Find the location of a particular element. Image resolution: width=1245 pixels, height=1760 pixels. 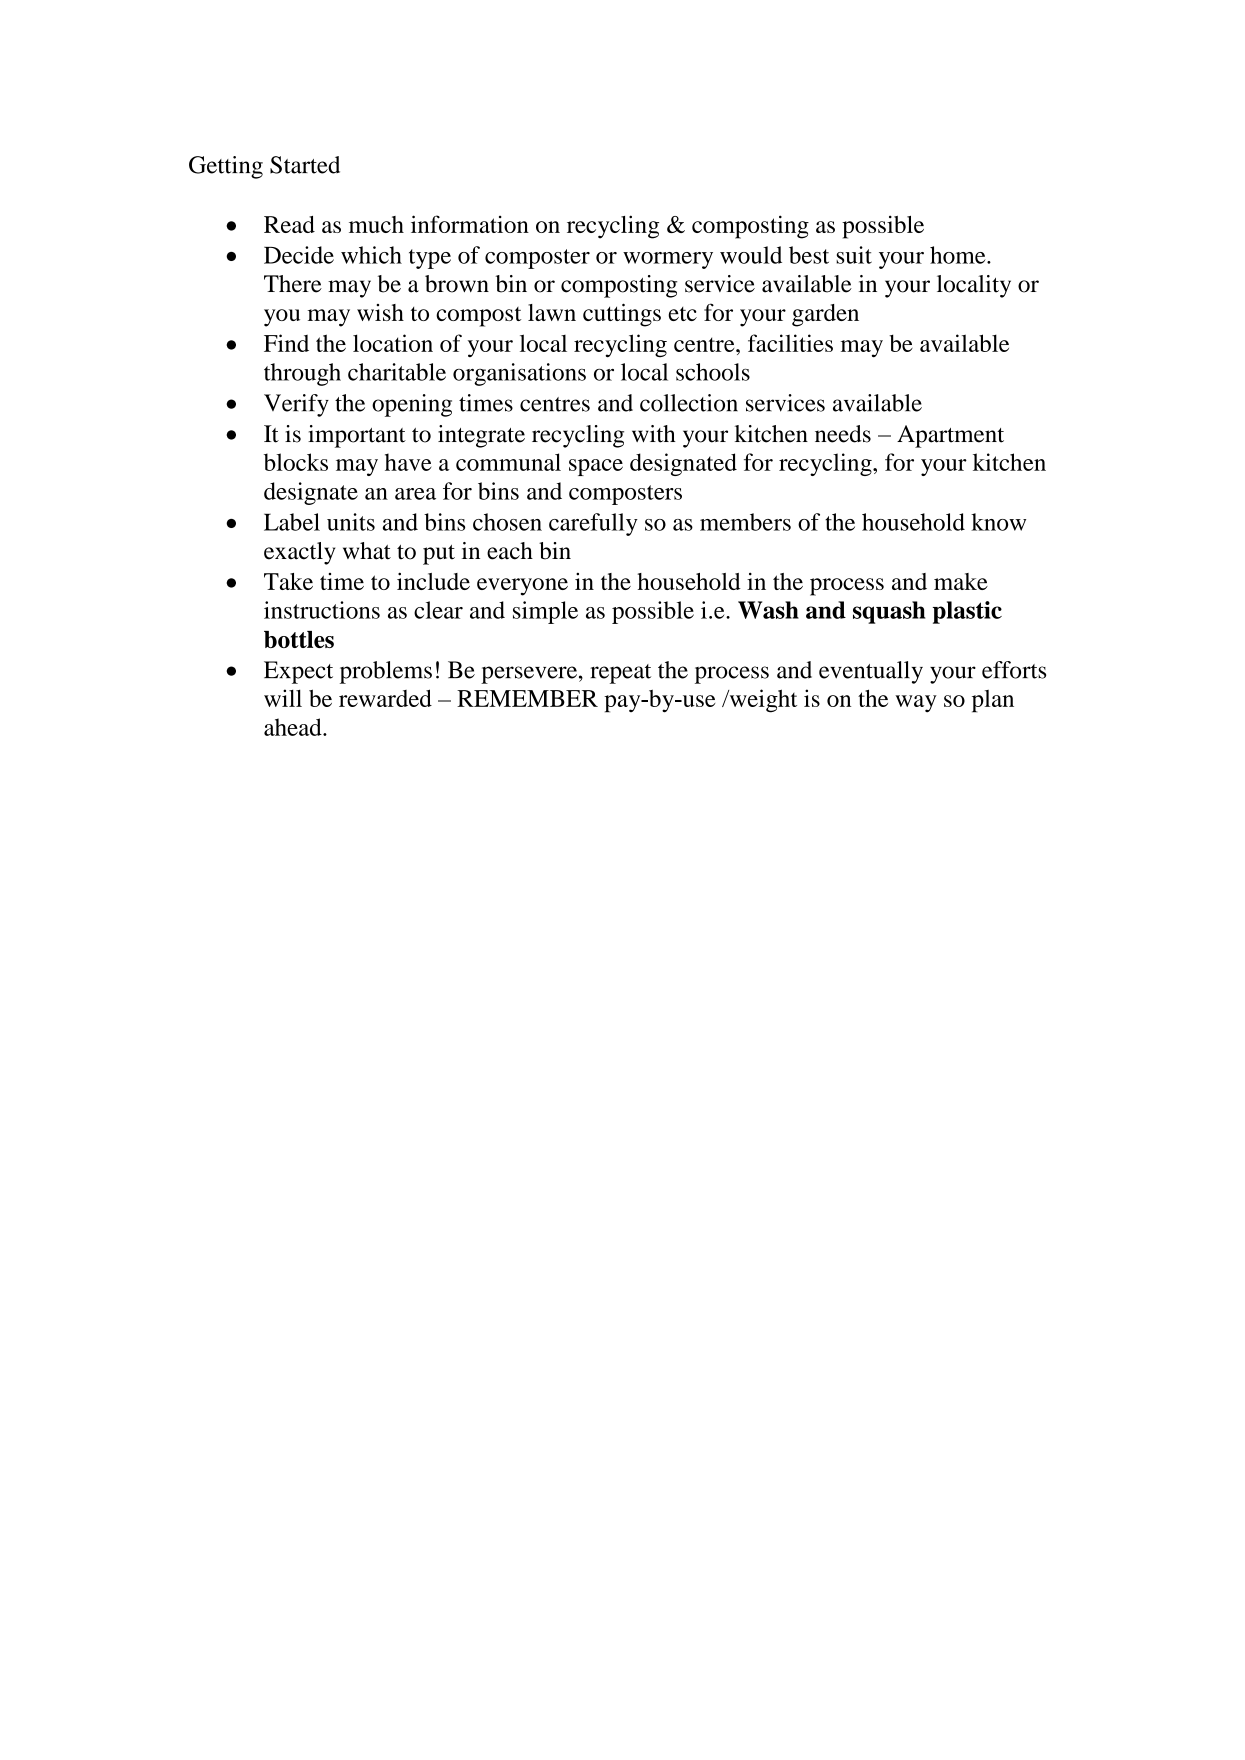

will is located at coordinates (283, 698).
